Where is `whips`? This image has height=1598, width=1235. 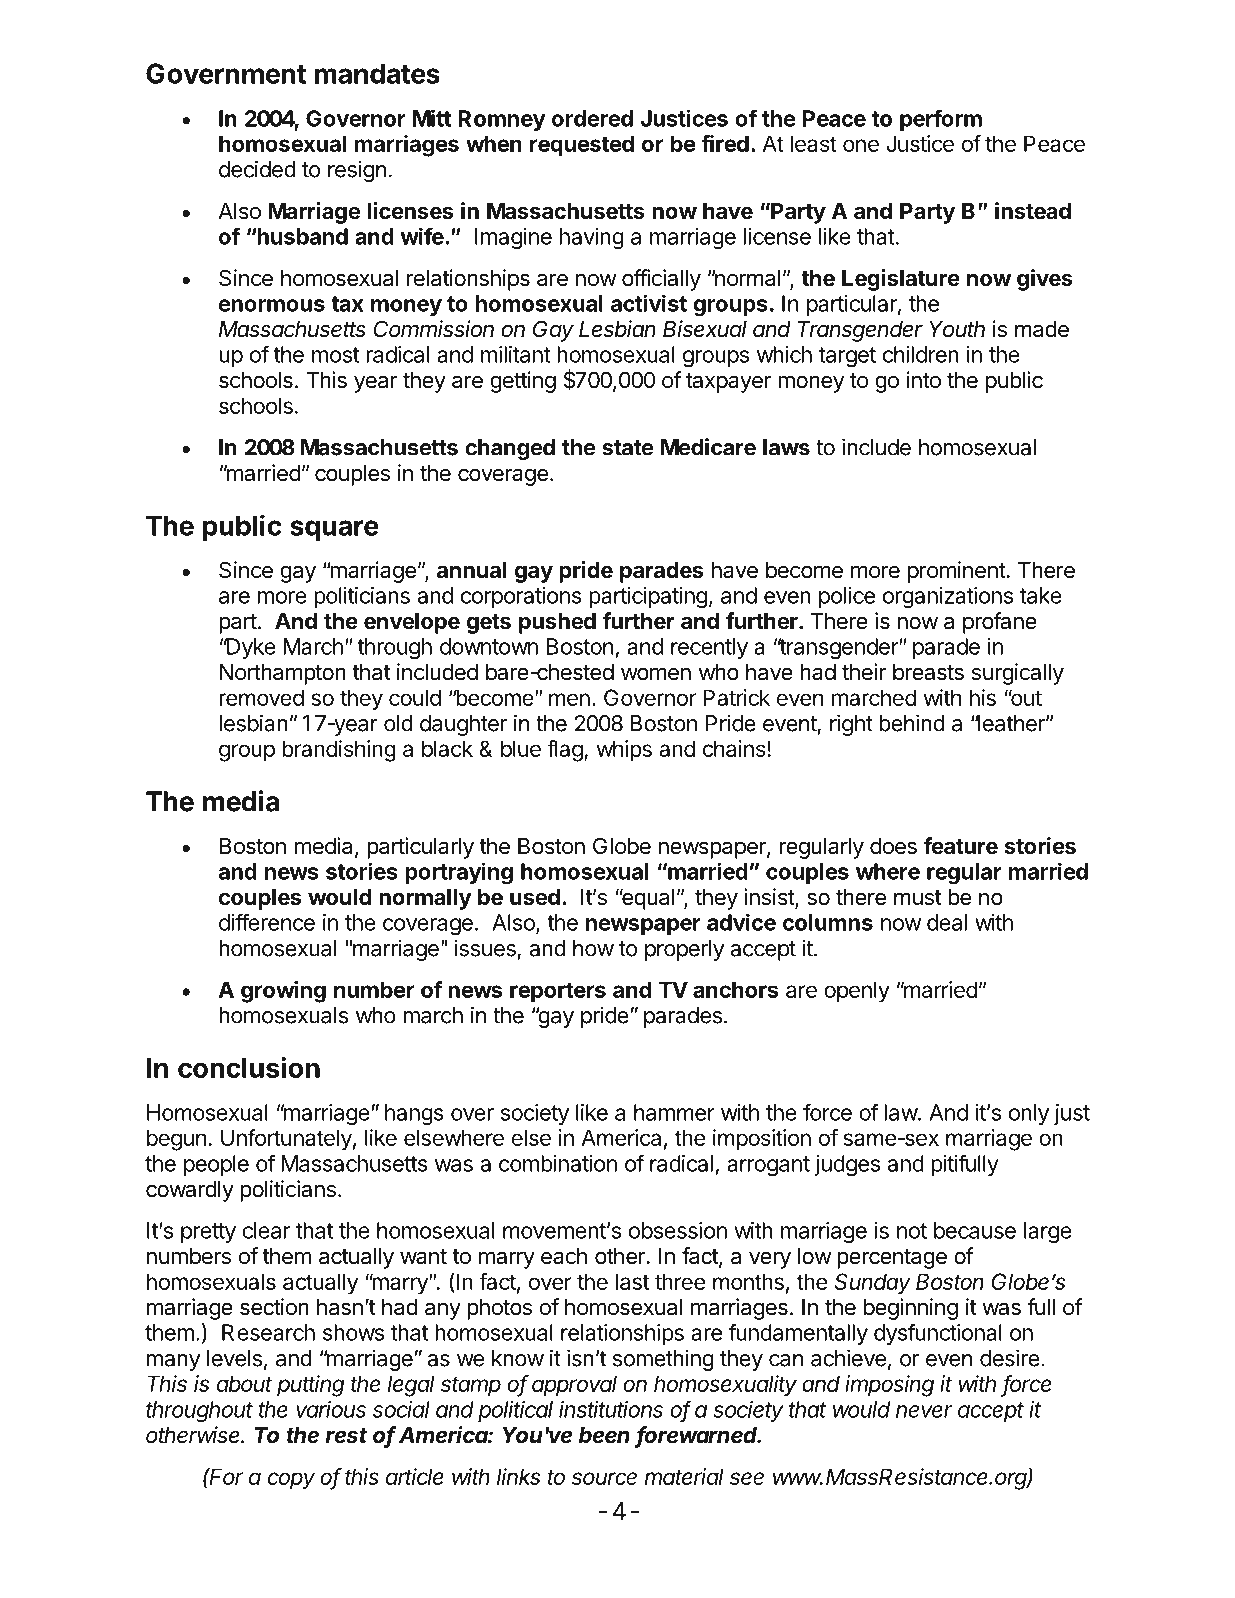
whips is located at coordinates (624, 751).
